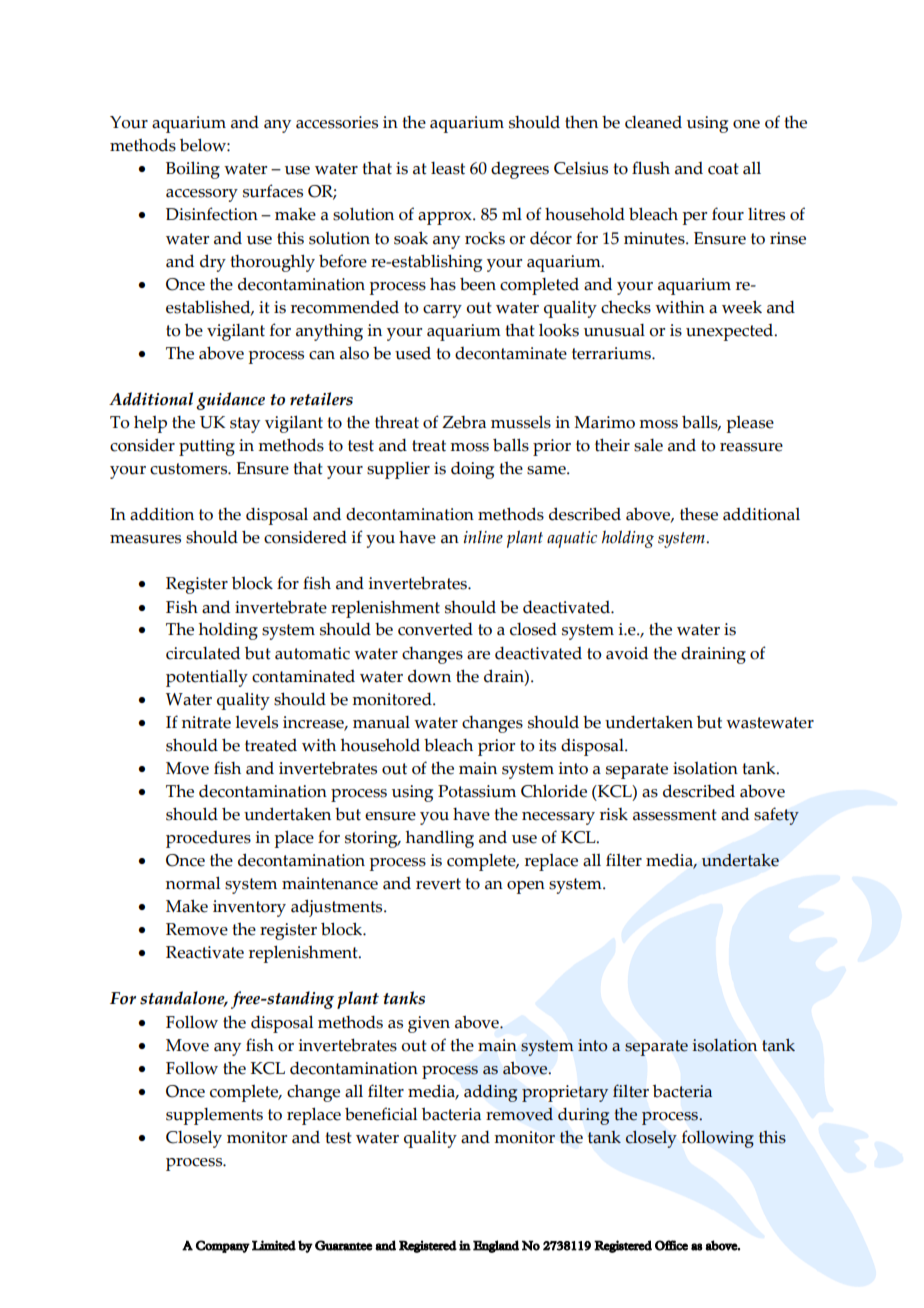  I want to click on coat, so click(723, 169).
